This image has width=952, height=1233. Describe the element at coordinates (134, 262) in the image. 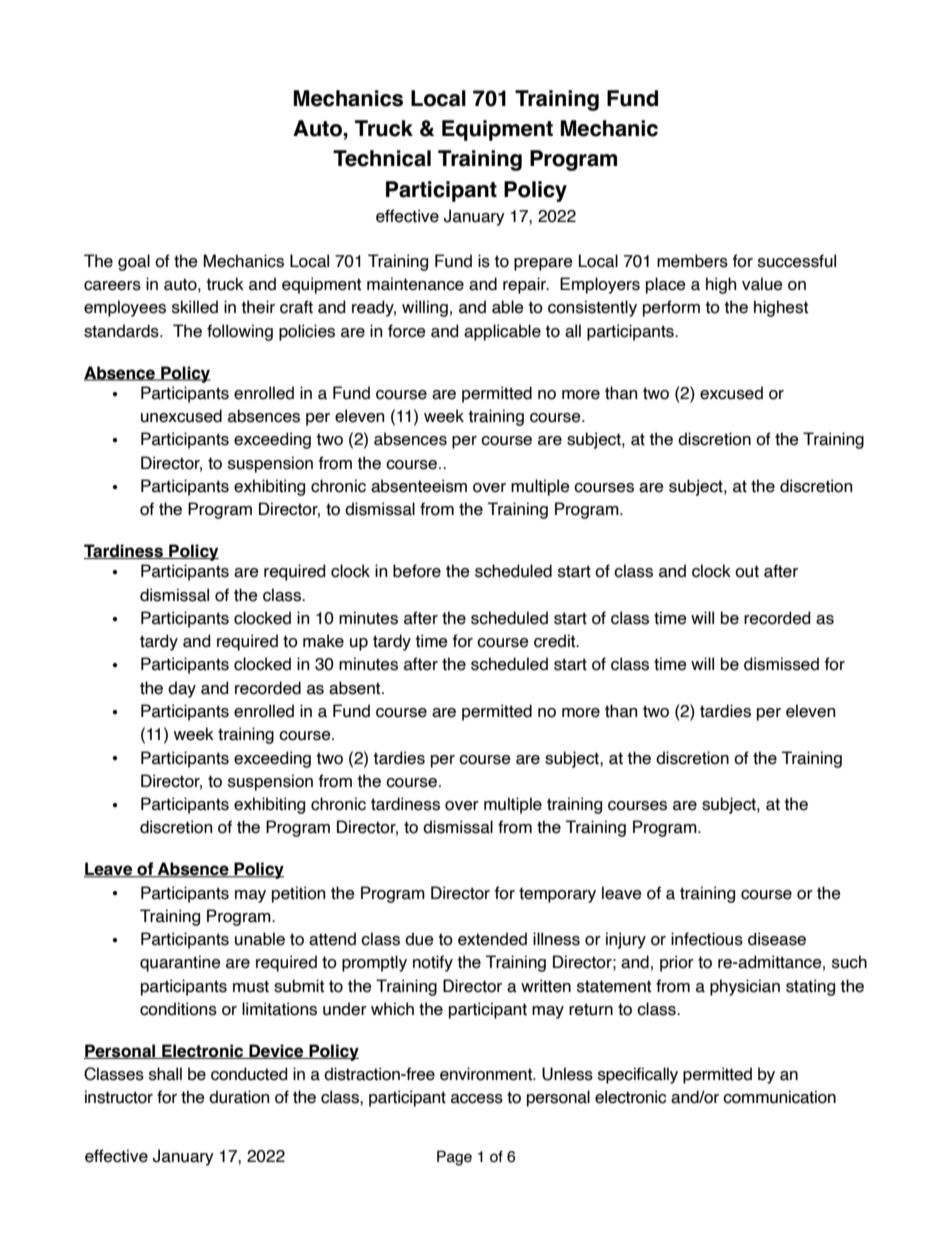

I see `goal` at that location.
